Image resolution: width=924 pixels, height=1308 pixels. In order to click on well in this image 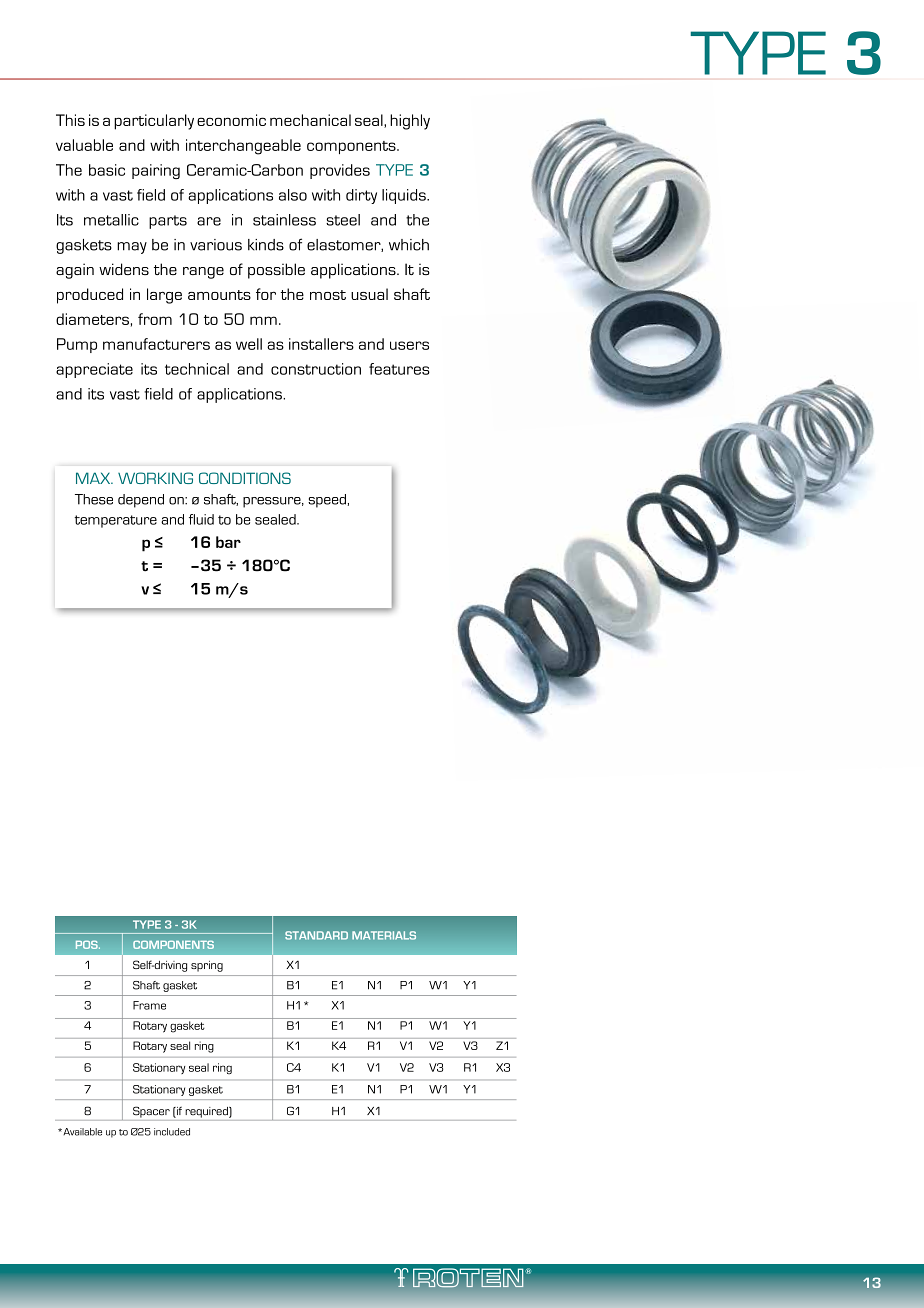, I will do `click(249, 344)`.
